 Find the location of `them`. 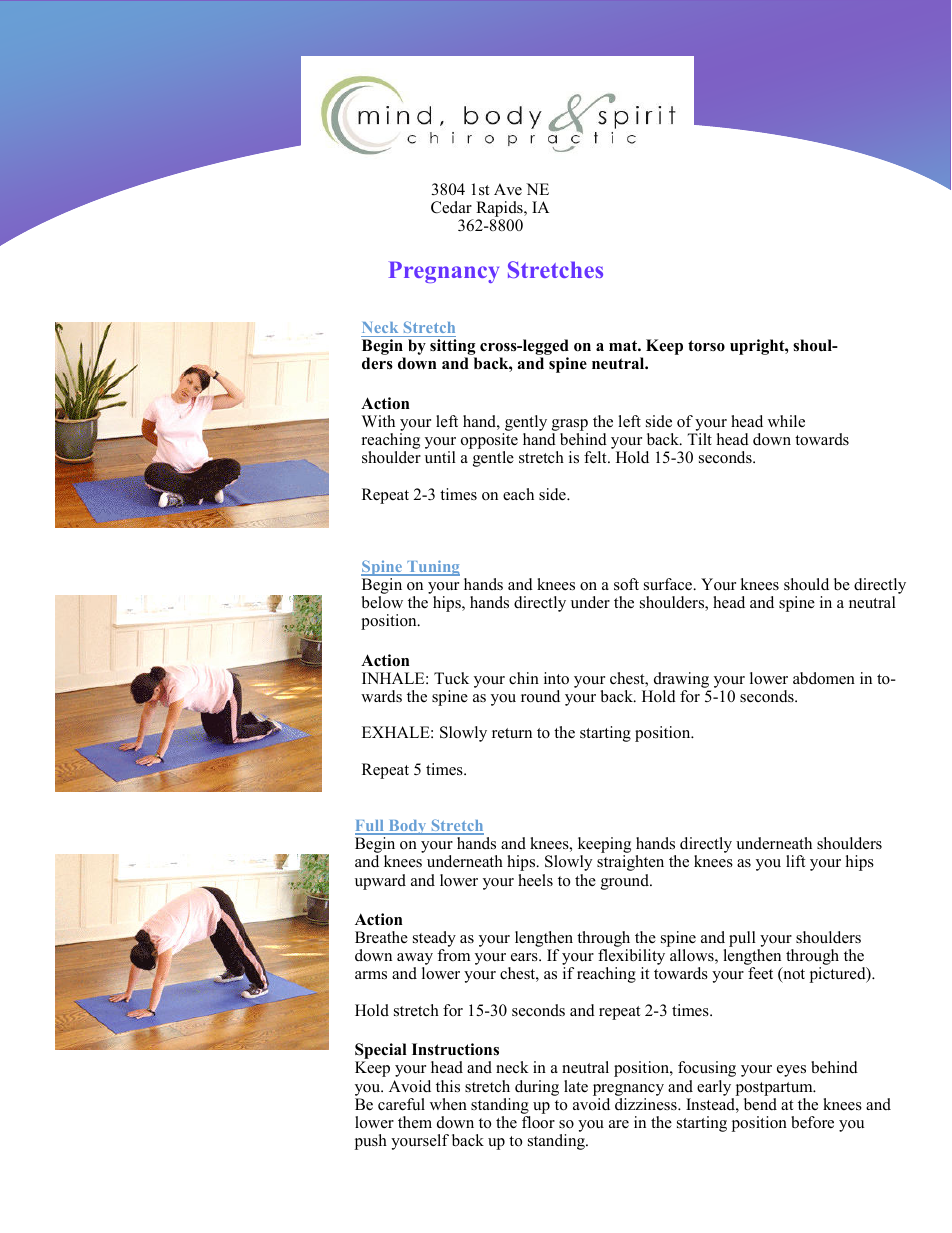

them is located at coordinates (415, 1122).
